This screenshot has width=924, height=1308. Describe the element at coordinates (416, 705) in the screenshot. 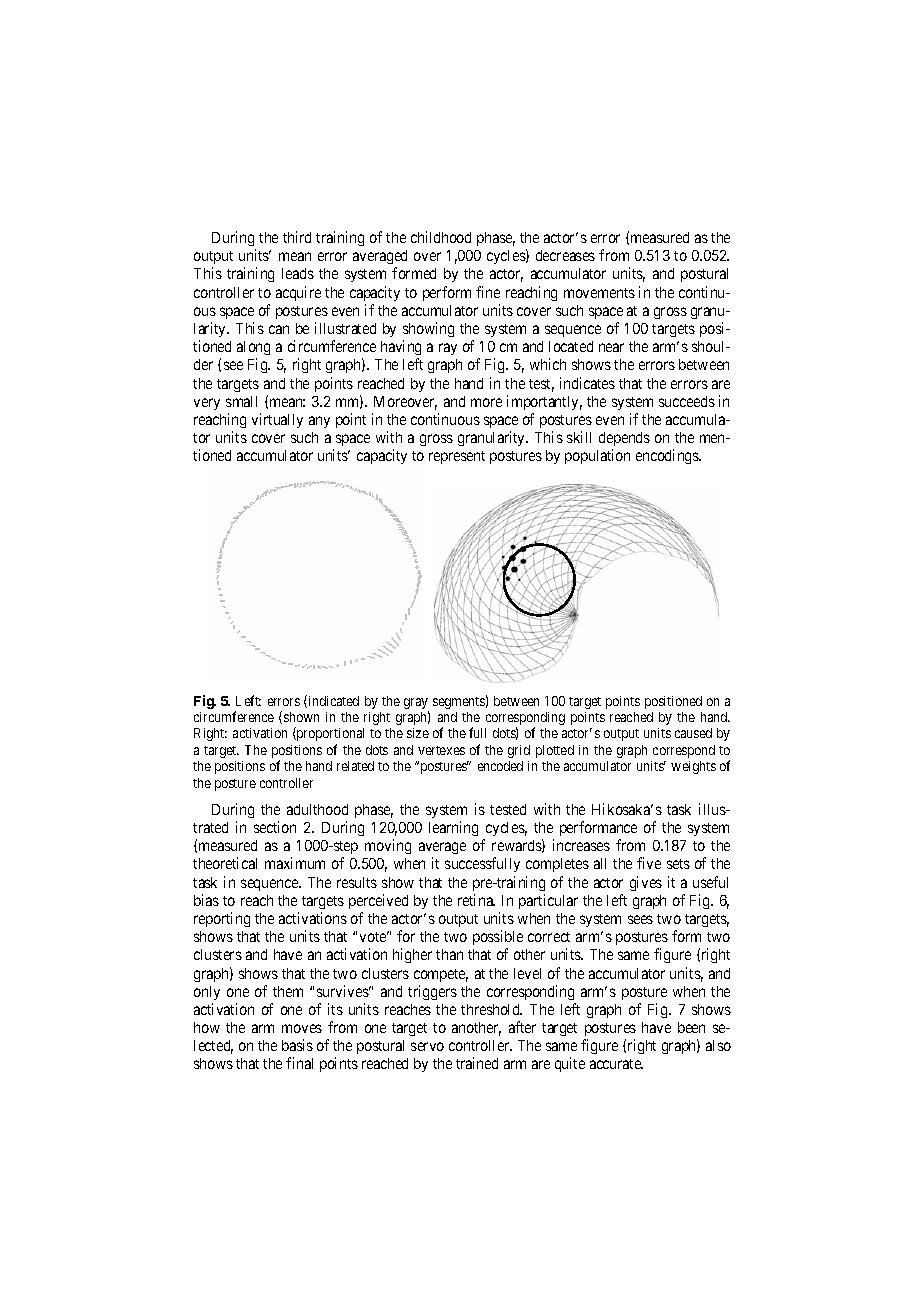

I see `gray` at that location.
